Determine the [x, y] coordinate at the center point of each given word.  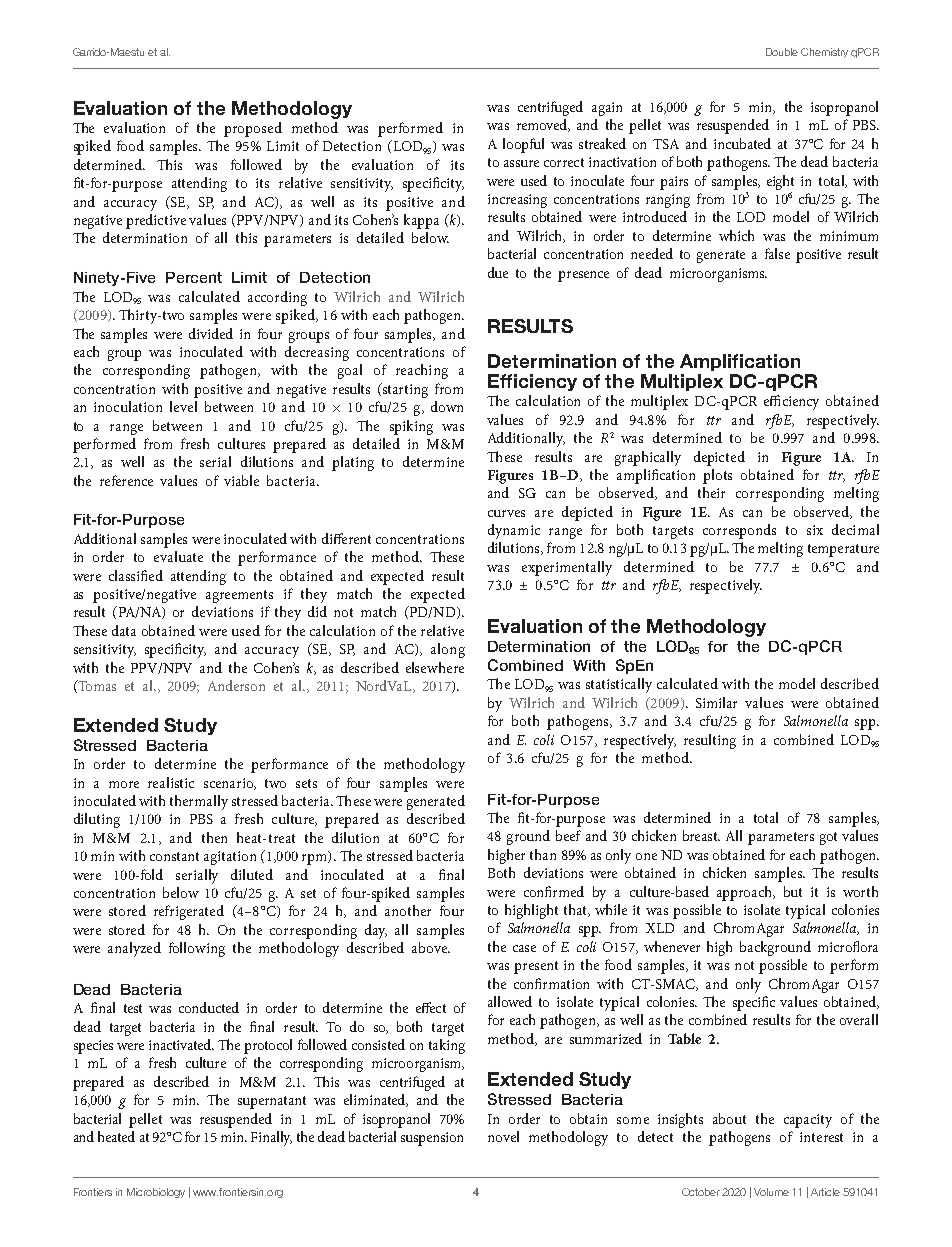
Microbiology [156, 1193]
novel [503, 1136]
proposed [253, 129]
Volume [771, 1192]
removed [543, 125]
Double [782, 52]
